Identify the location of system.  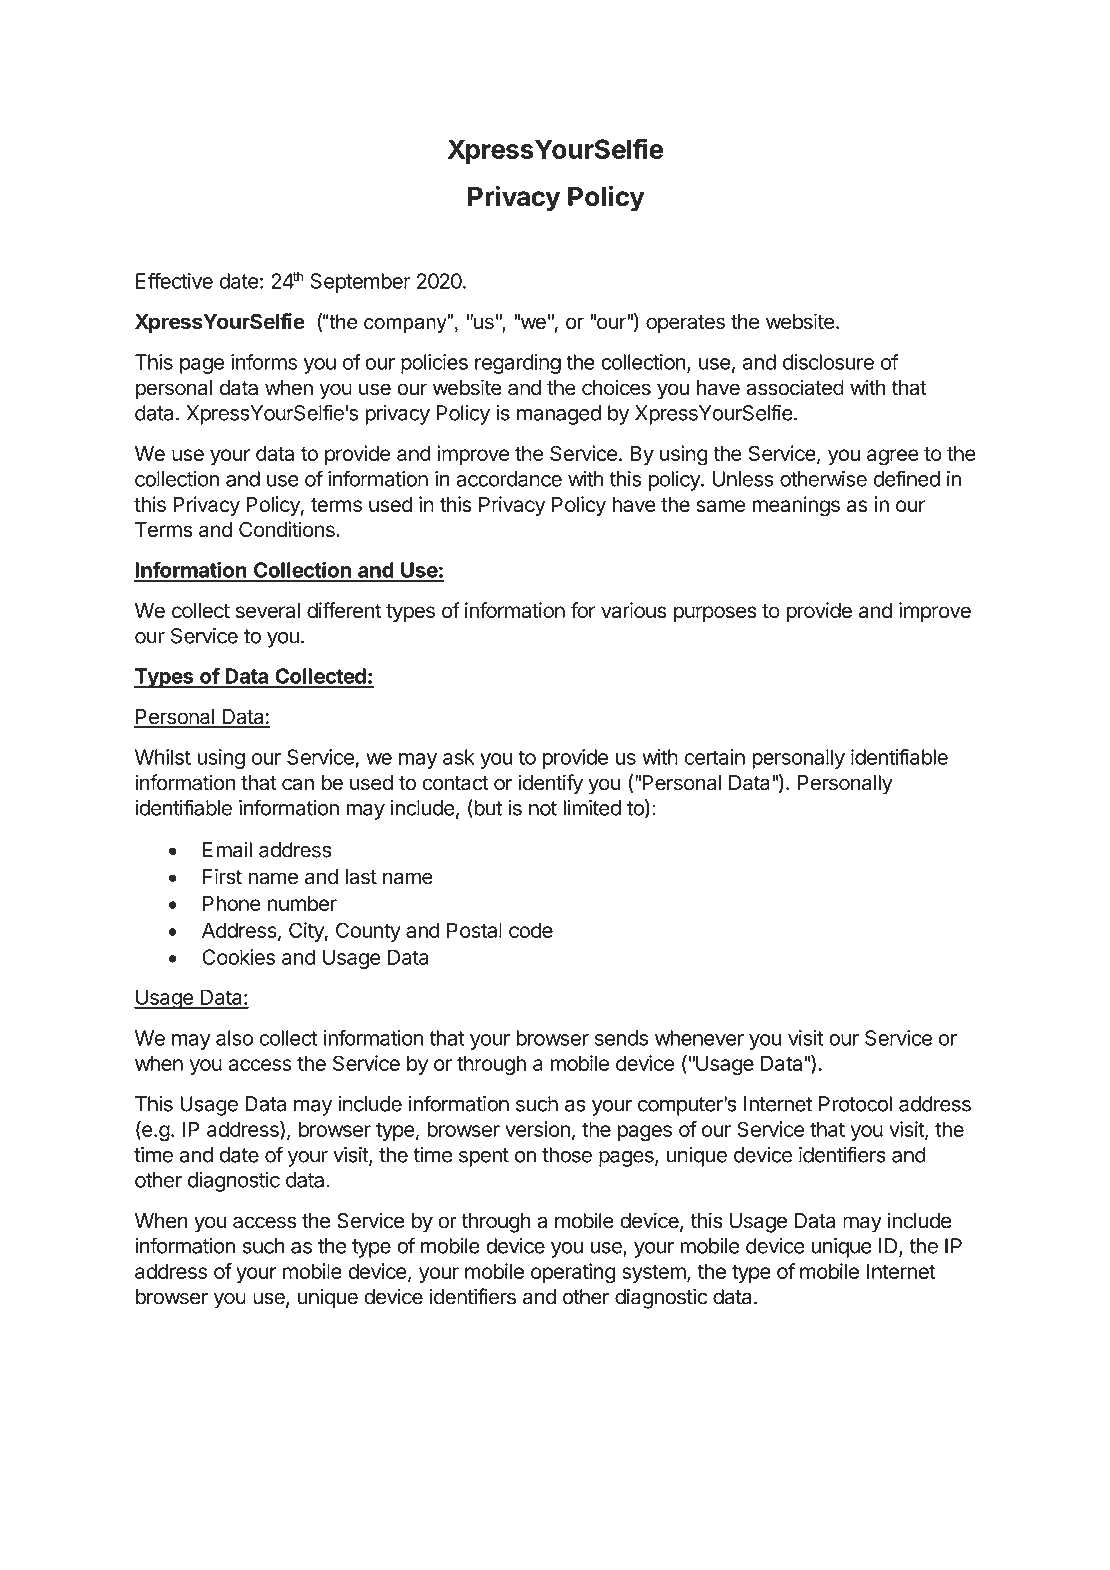
(655, 1274).
